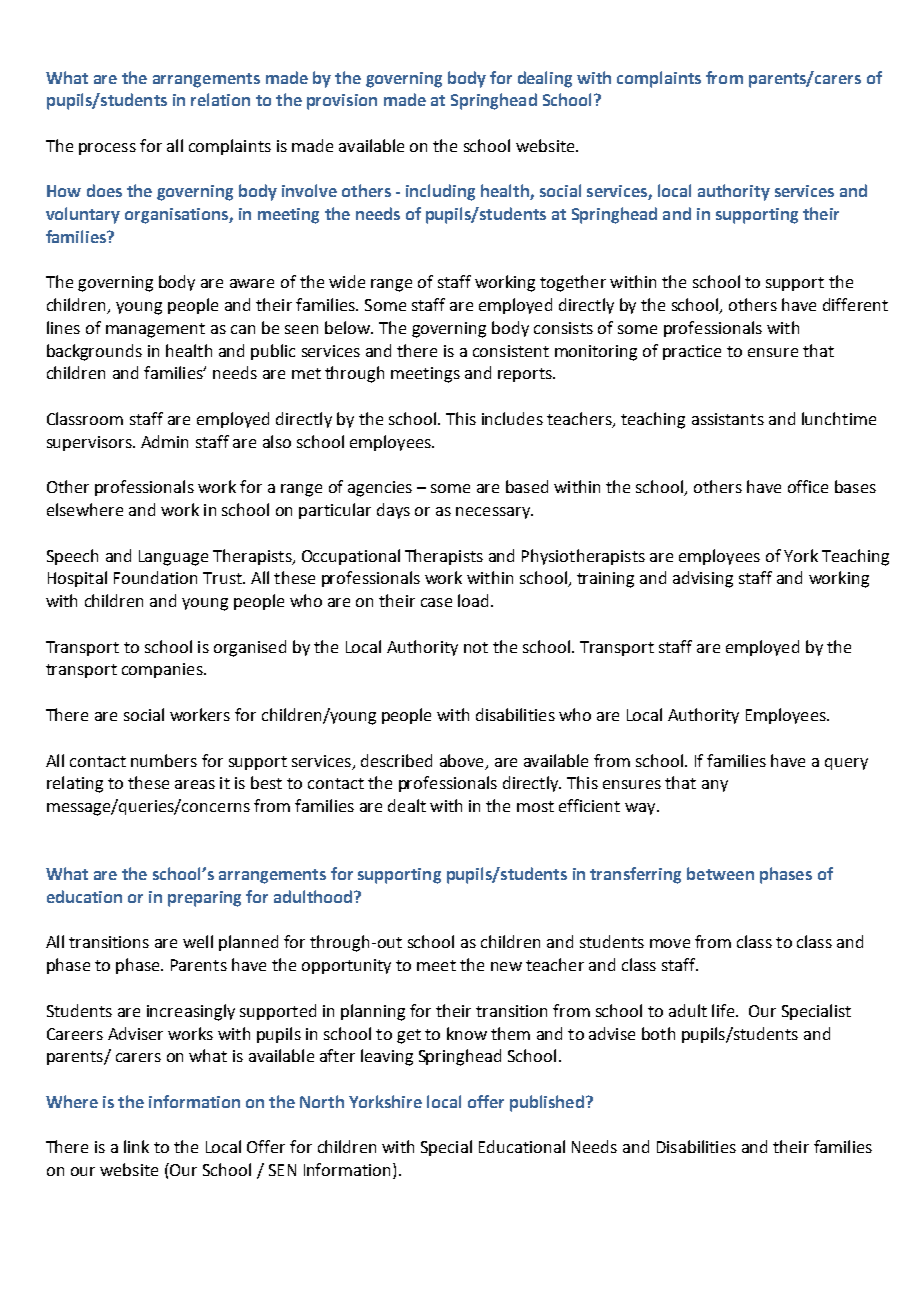  Describe the element at coordinates (136, 1146) in the screenshot. I see `link` at that location.
